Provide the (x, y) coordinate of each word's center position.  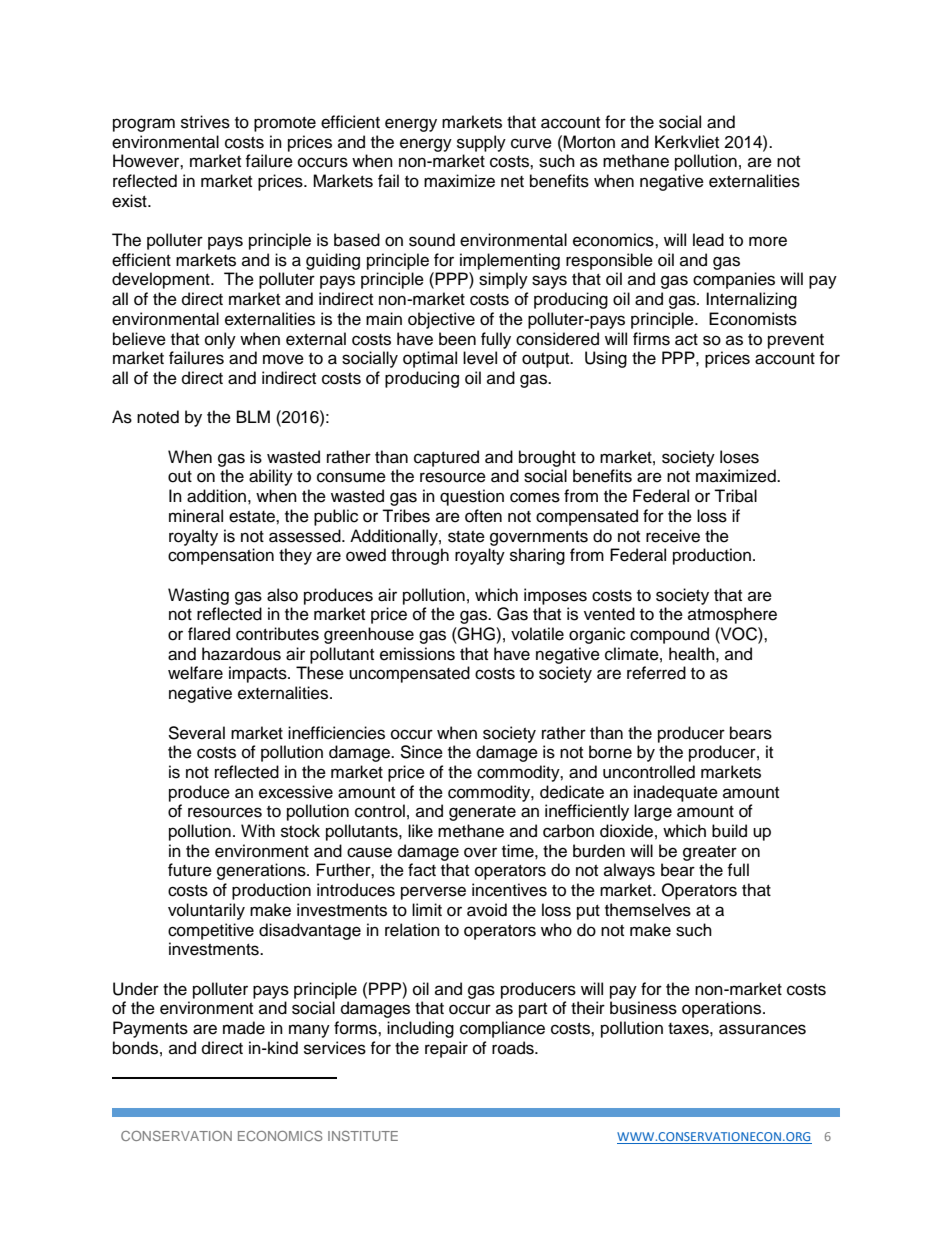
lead (708, 240)
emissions (417, 654)
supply (481, 143)
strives (205, 122)
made (244, 1028)
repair (446, 1049)
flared (209, 634)
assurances (762, 1029)
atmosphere (732, 615)
